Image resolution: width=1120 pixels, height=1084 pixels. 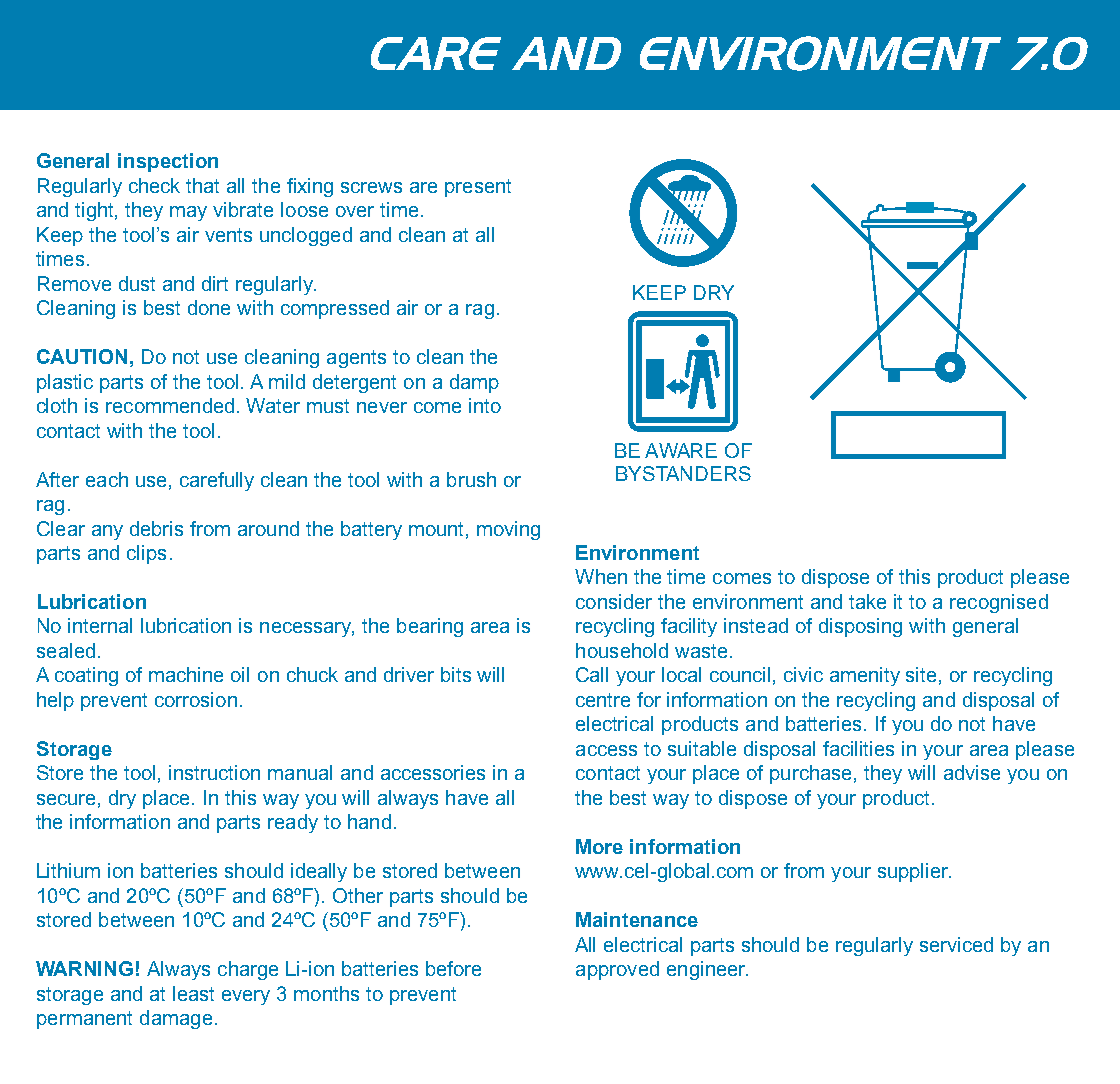 What do you see at coordinates (453, 968) in the screenshot?
I see `before` at bounding box center [453, 968].
